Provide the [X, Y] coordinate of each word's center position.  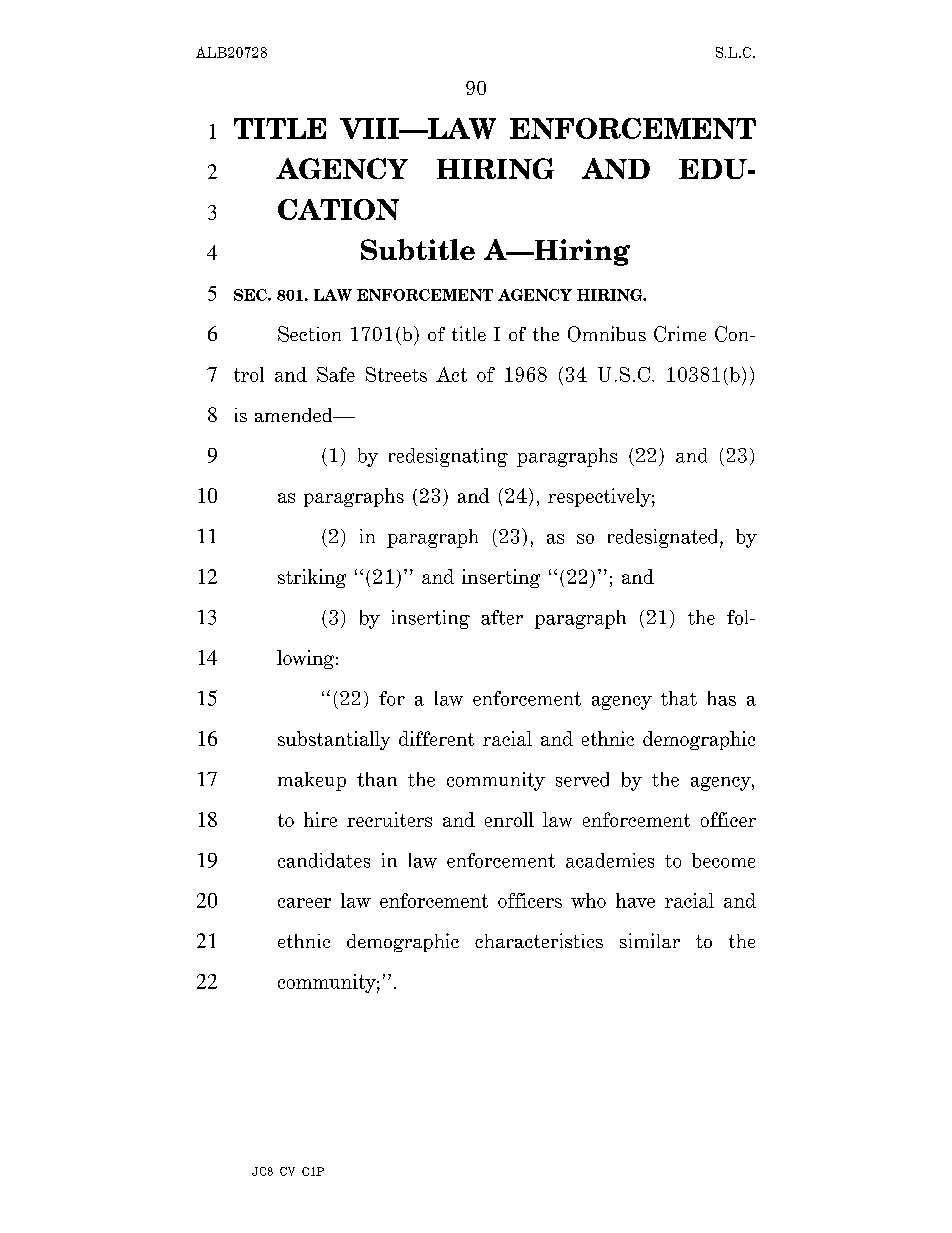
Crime [680, 334]
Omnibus [607, 334]
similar [650, 940]
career [304, 903]
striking [312, 578]
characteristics [539, 940]
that [679, 698]
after [502, 617]
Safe [336, 374]
